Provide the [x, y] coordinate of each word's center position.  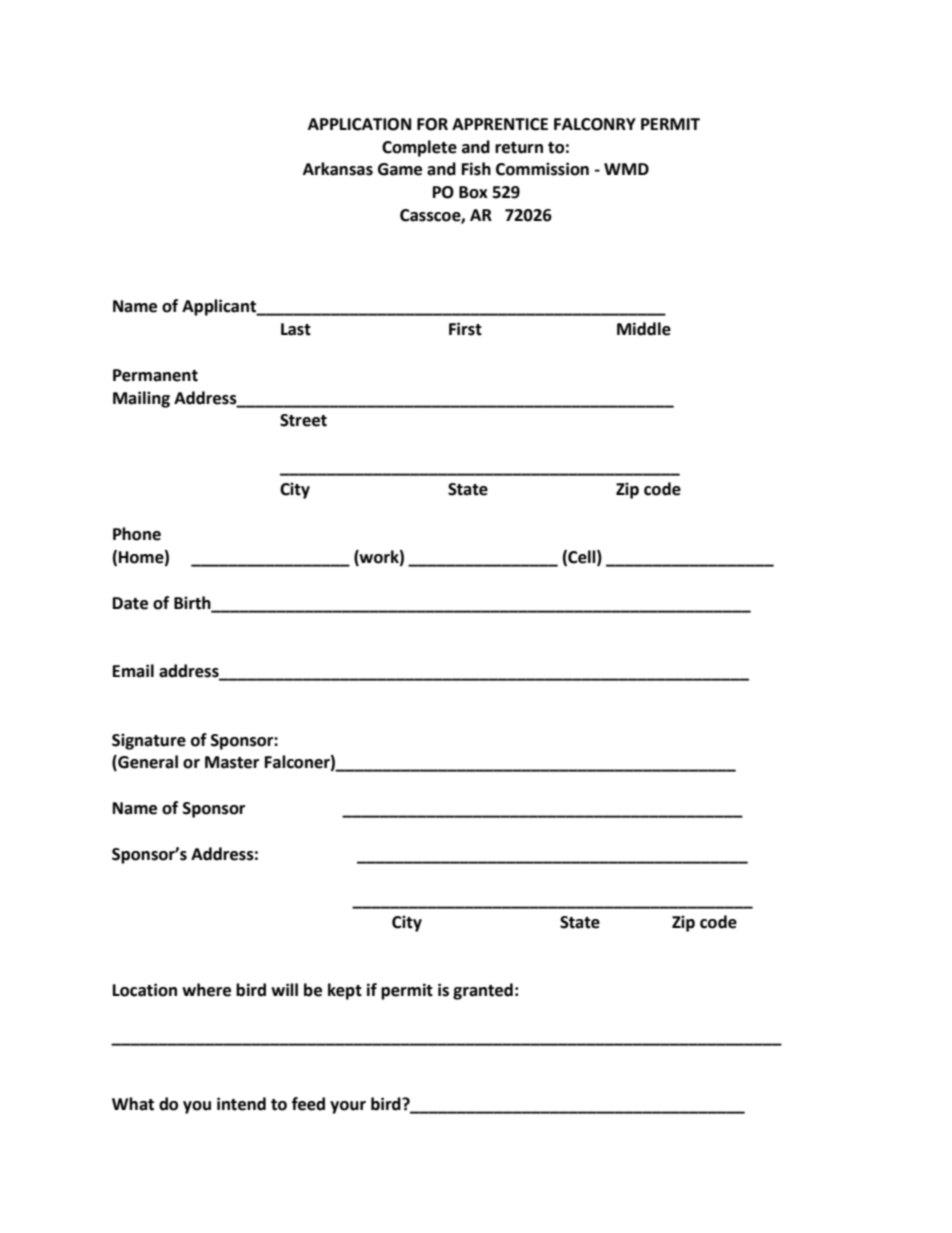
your [348, 1107]
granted [483, 991]
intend [241, 1104]
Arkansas [338, 169]
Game [400, 169]
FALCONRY [595, 124]
